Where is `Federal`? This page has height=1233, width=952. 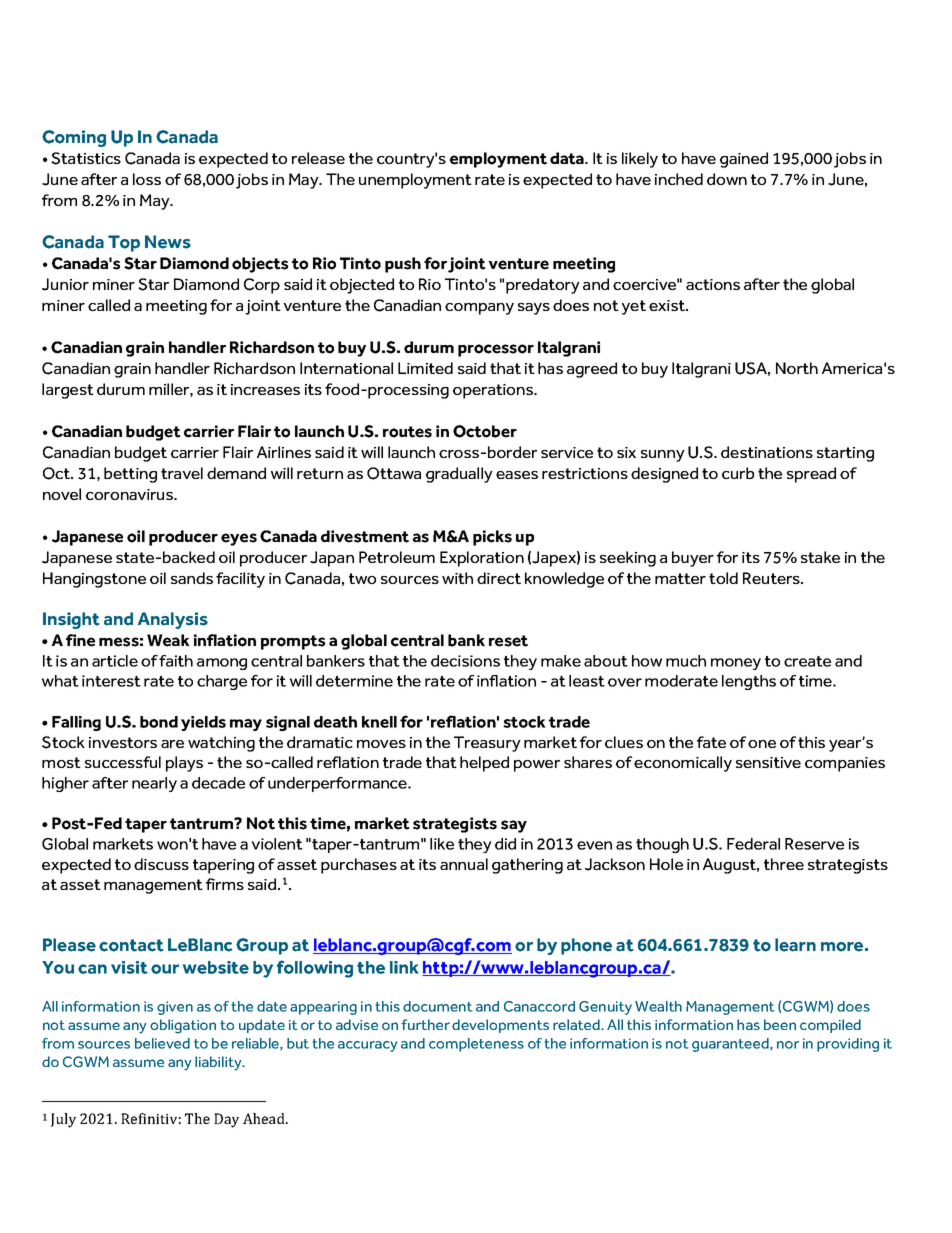 Federal is located at coordinates (753, 844).
